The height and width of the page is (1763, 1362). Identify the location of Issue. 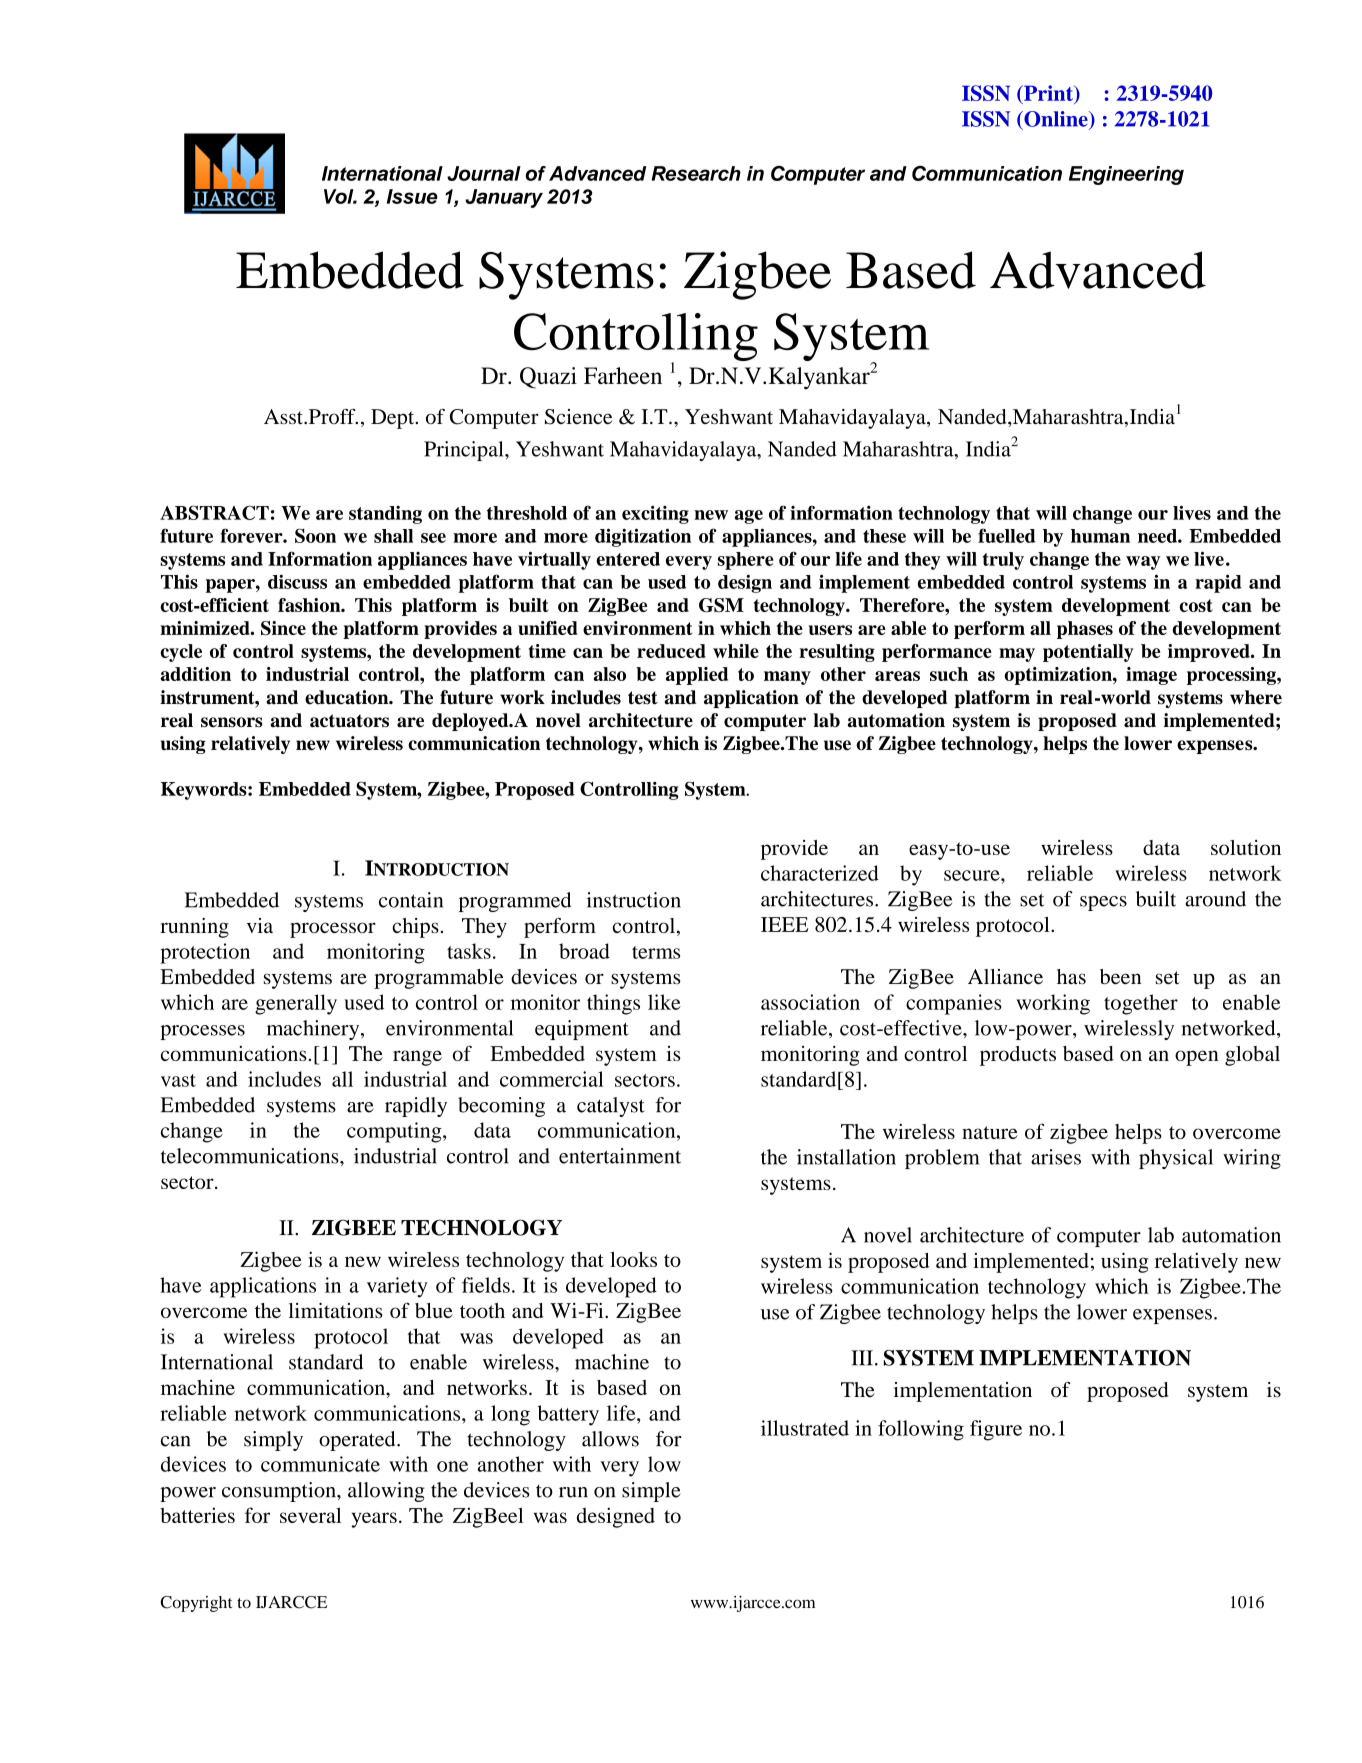
(412, 196).
